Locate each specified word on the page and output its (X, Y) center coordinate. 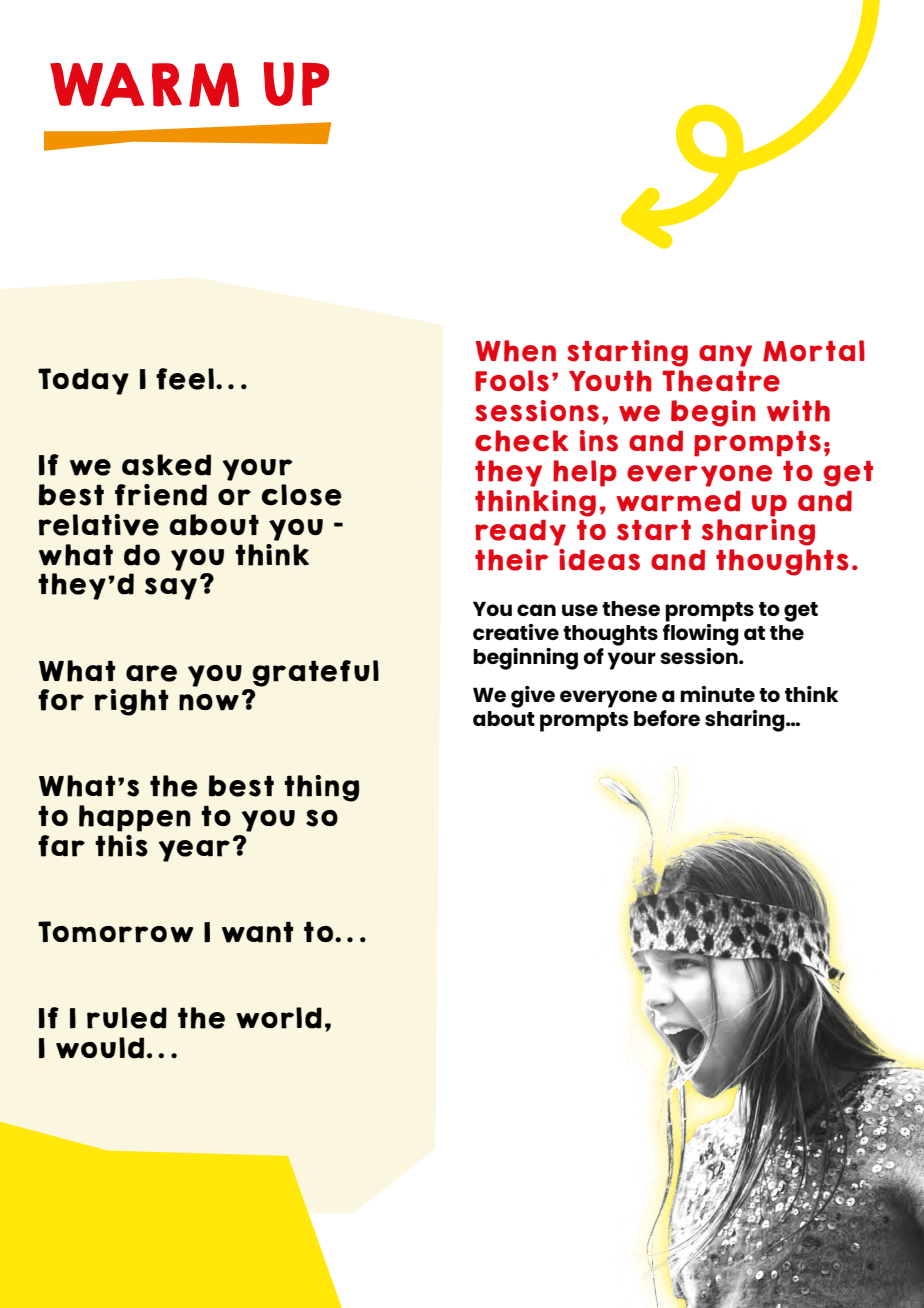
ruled (127, 1018)
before (667, 718)
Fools (512, 381)
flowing (701, 633)
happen (135, 818)
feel (185, 379)
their (511, 560)
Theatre (721, 381)
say (171, 588)
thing (322, 788)
